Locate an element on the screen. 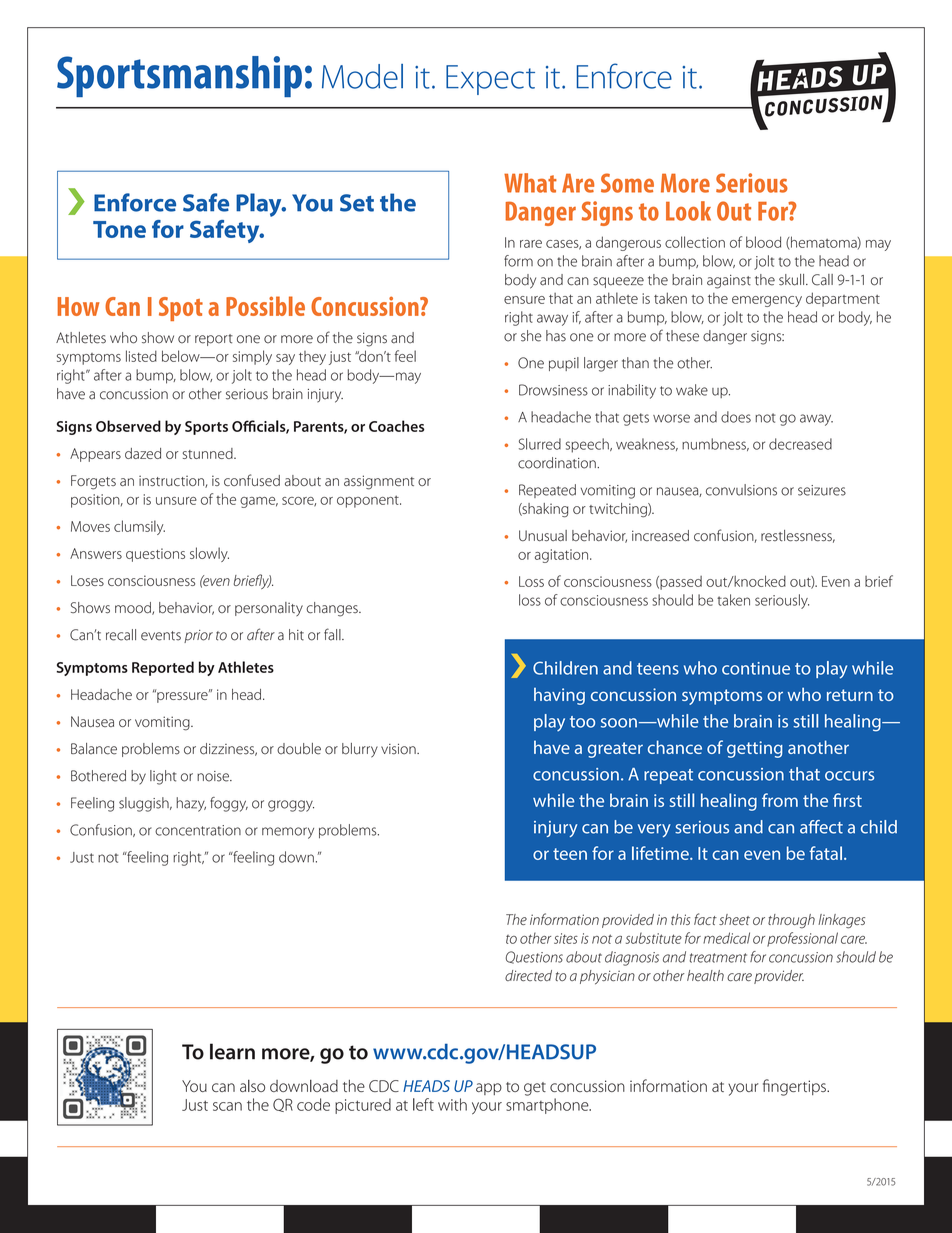 Image resolution: width=952 pixels, height=1233 pixels. agitation is located at coordinates (561, 556).
